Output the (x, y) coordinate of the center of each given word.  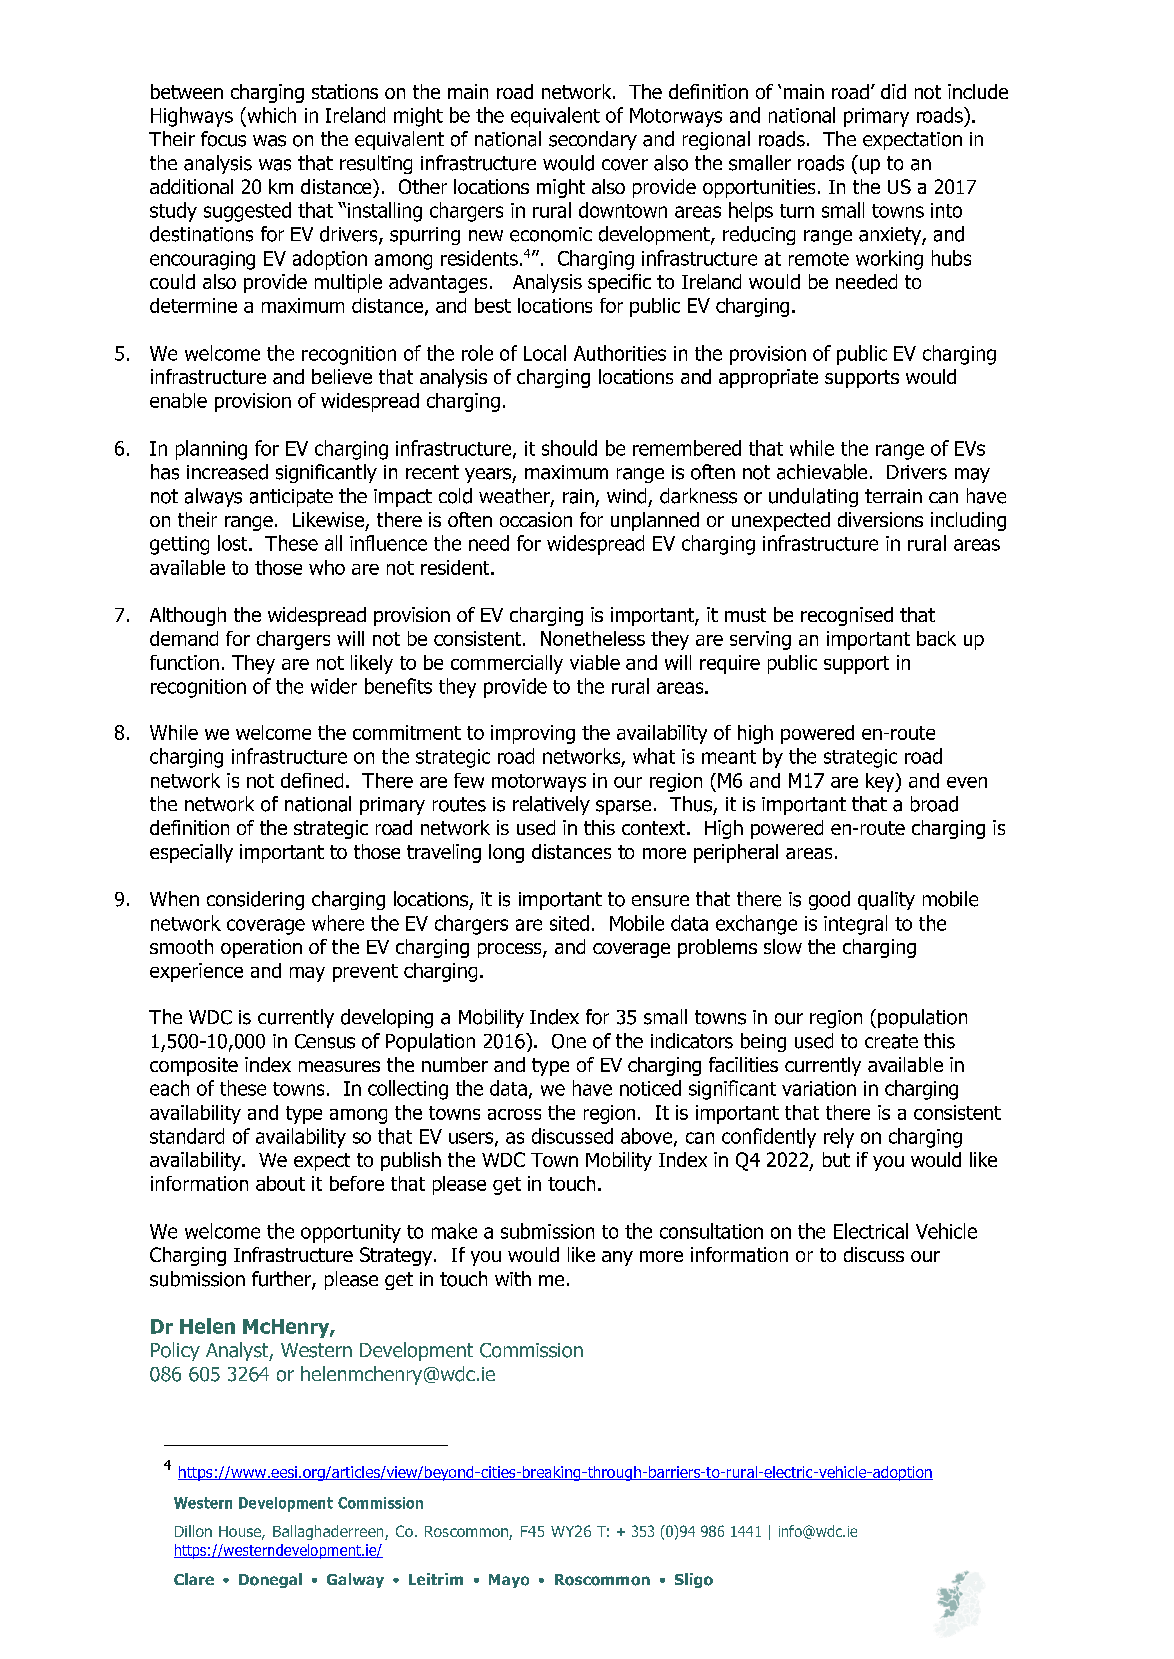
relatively (551, 805)
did (893, 91)
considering (255, 900)
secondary (593, 140)
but (836, 1159)
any (617, 1258)
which (270, 115)
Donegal (270, 1580)
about (280, 1183)
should (569, 448)
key (881, 782)
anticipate (291, 498)
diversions (880, 519)
